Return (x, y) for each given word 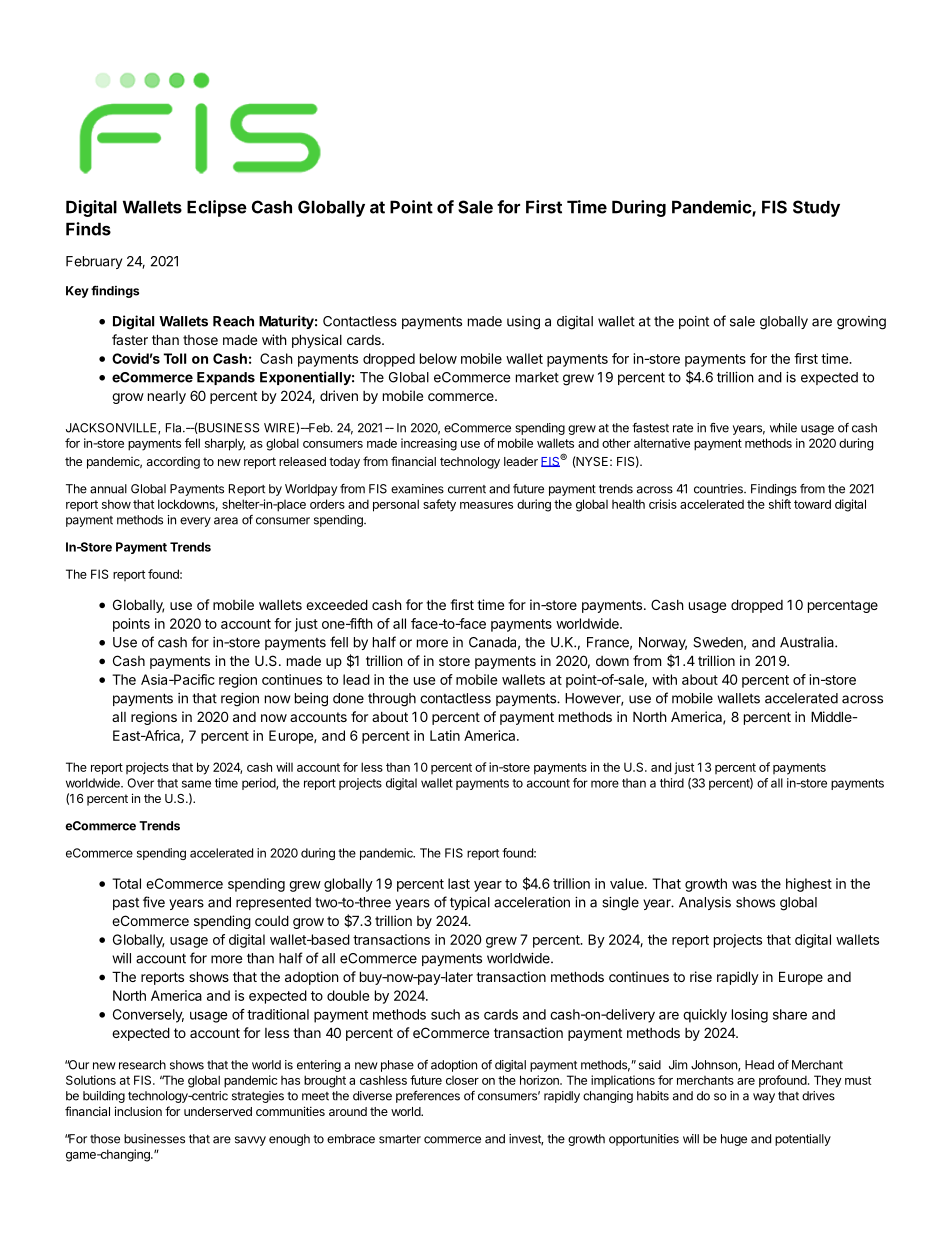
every (195, 522)
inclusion (138, 1111)
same (196, 784)
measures (486, 505)
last (459, 883)
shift (780, 504)
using (523, 323)
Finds (88, 229)
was (744, 885)
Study (816, 208)
